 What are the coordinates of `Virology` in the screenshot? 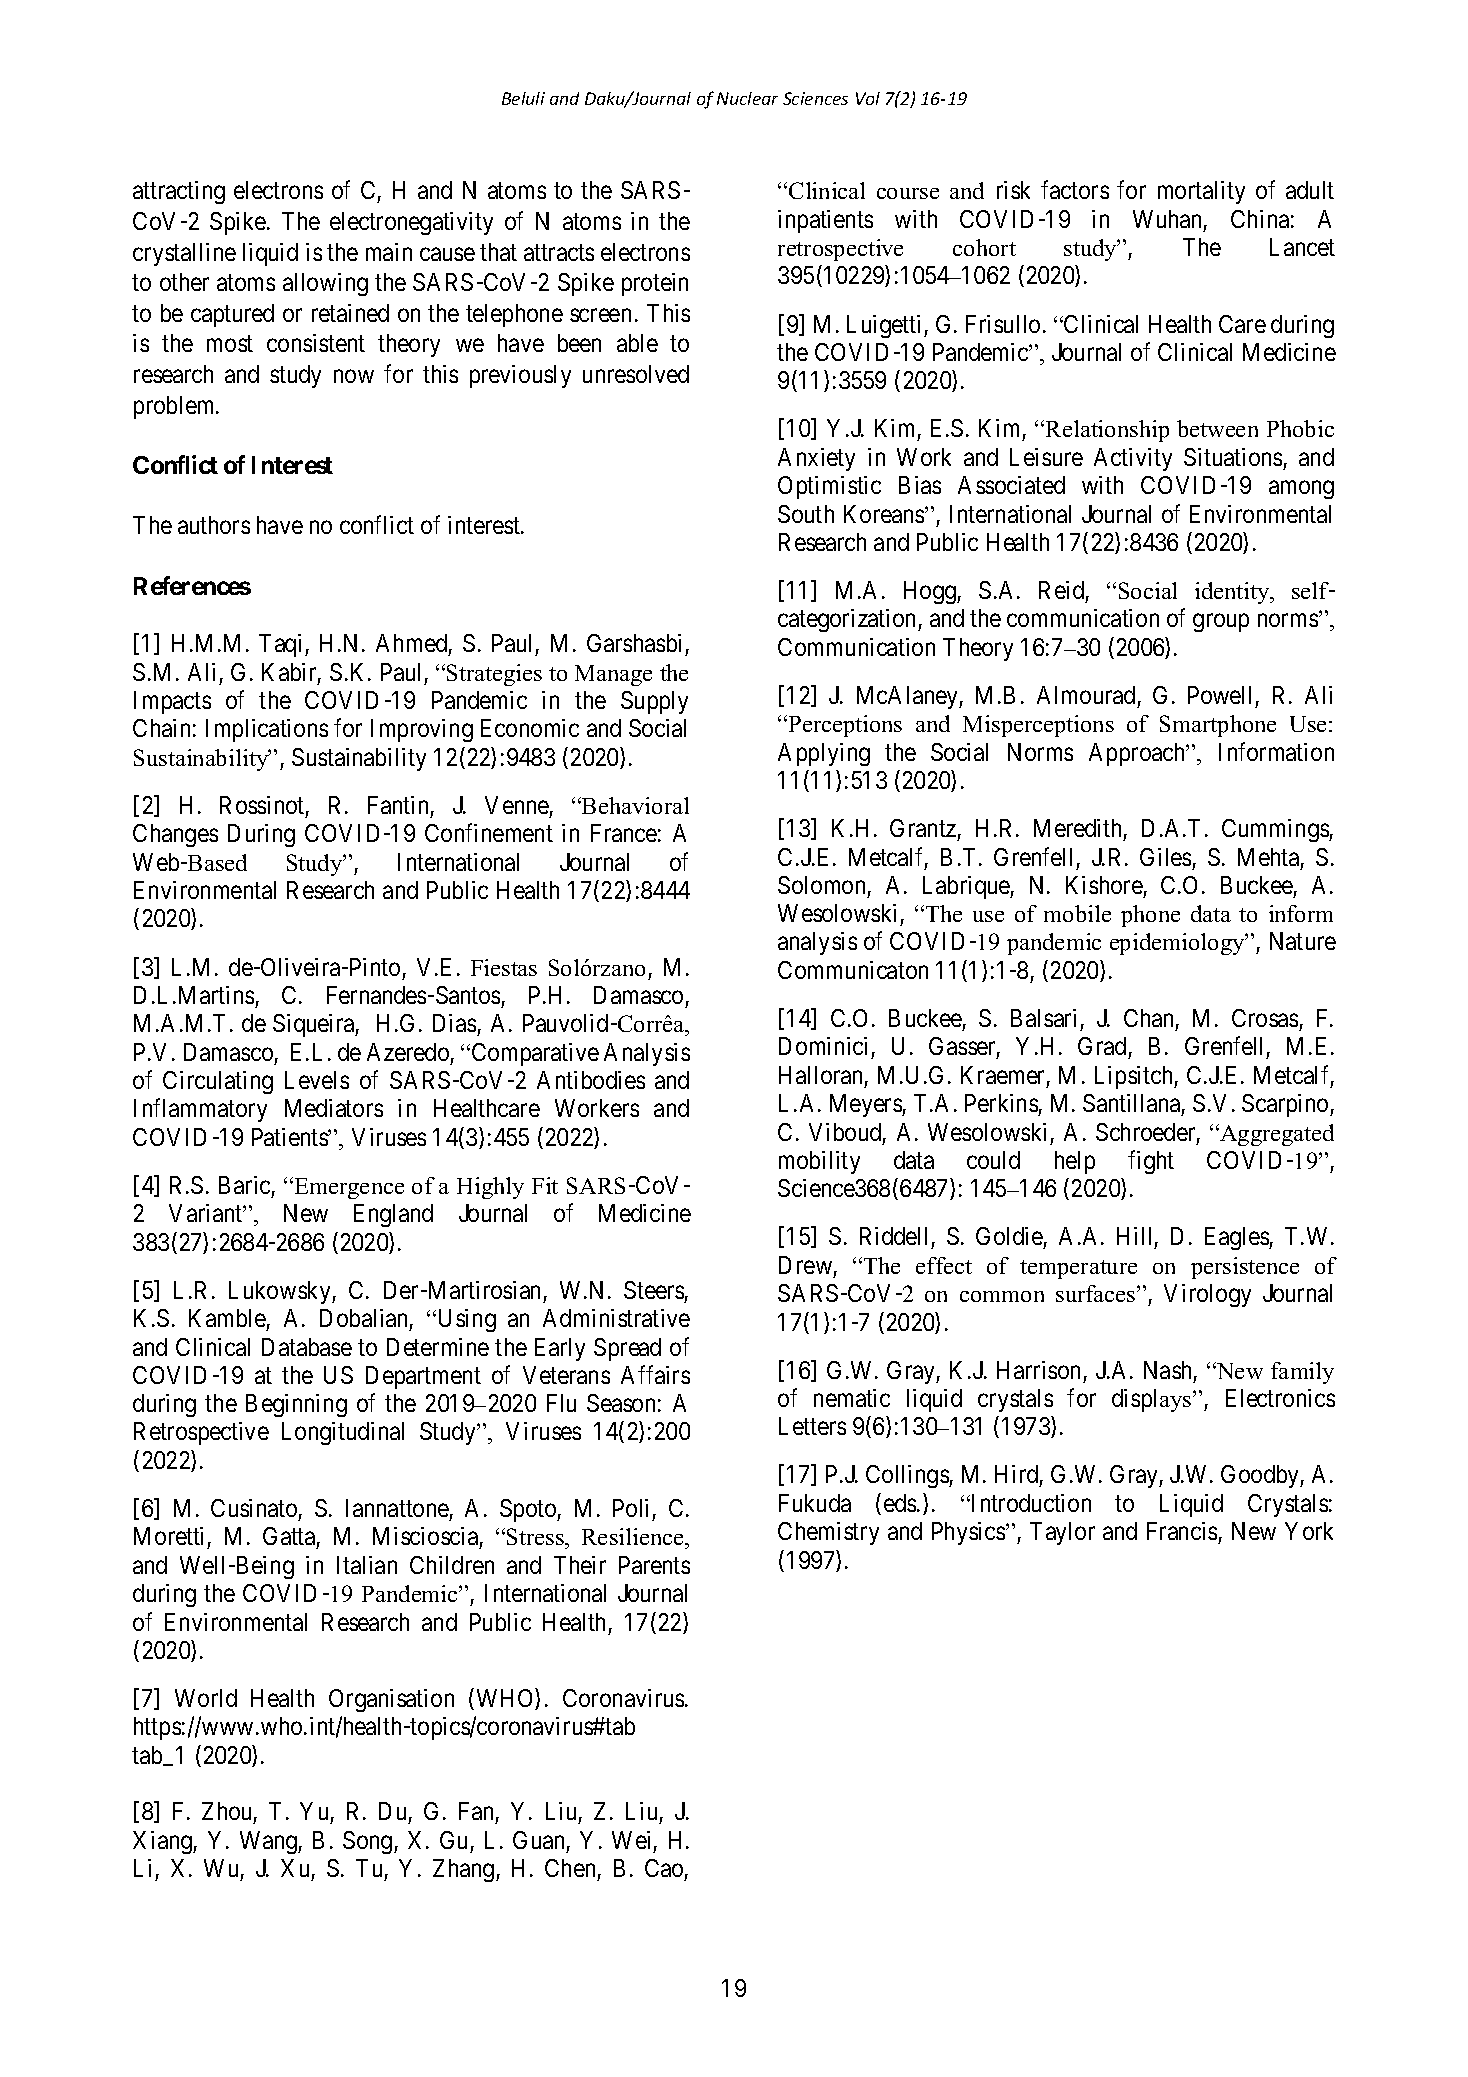 It's located at (1207, 1295).
